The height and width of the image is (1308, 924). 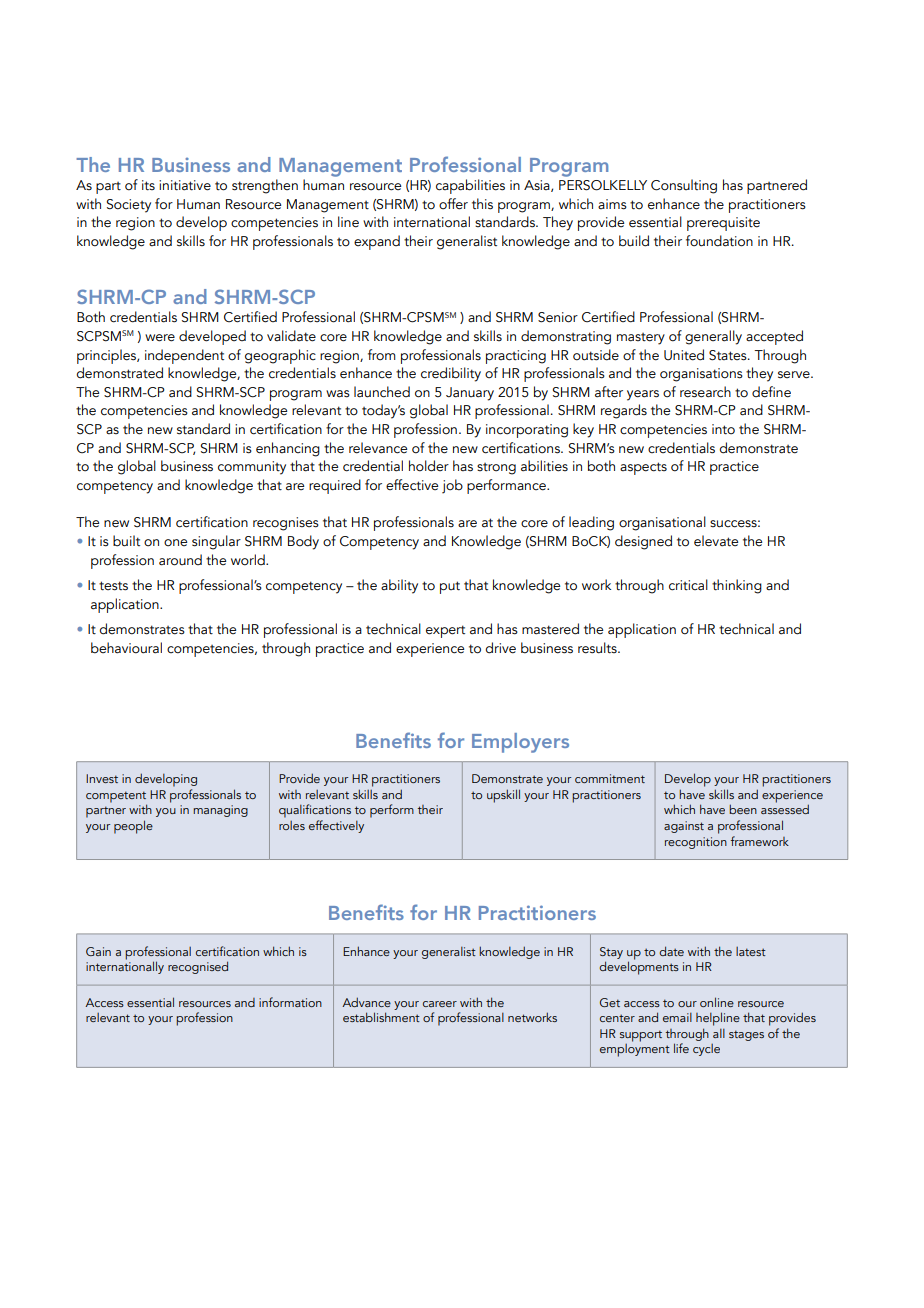 I want to click on been, so click(x=743, y=809).
